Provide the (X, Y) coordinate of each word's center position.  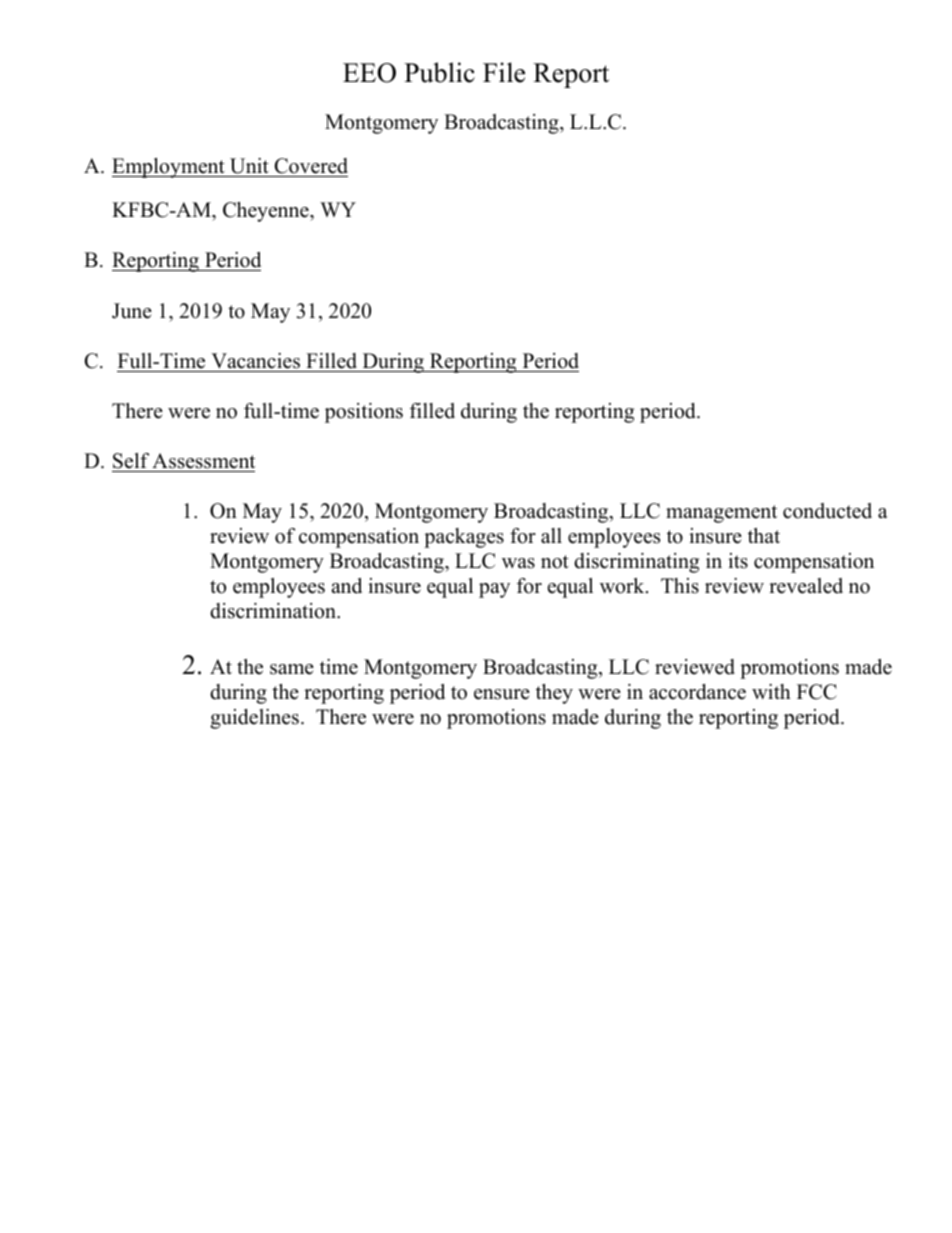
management (721, 514)
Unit (249, 166)
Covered (311, 166)
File (504, 72)
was (518, 563)
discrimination (274, 611)
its (738, 561)
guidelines (254, 719)
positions (364, 413)
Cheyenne (267, 212)
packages (464, 538)
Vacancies (255, 361)
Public (439, 72)
